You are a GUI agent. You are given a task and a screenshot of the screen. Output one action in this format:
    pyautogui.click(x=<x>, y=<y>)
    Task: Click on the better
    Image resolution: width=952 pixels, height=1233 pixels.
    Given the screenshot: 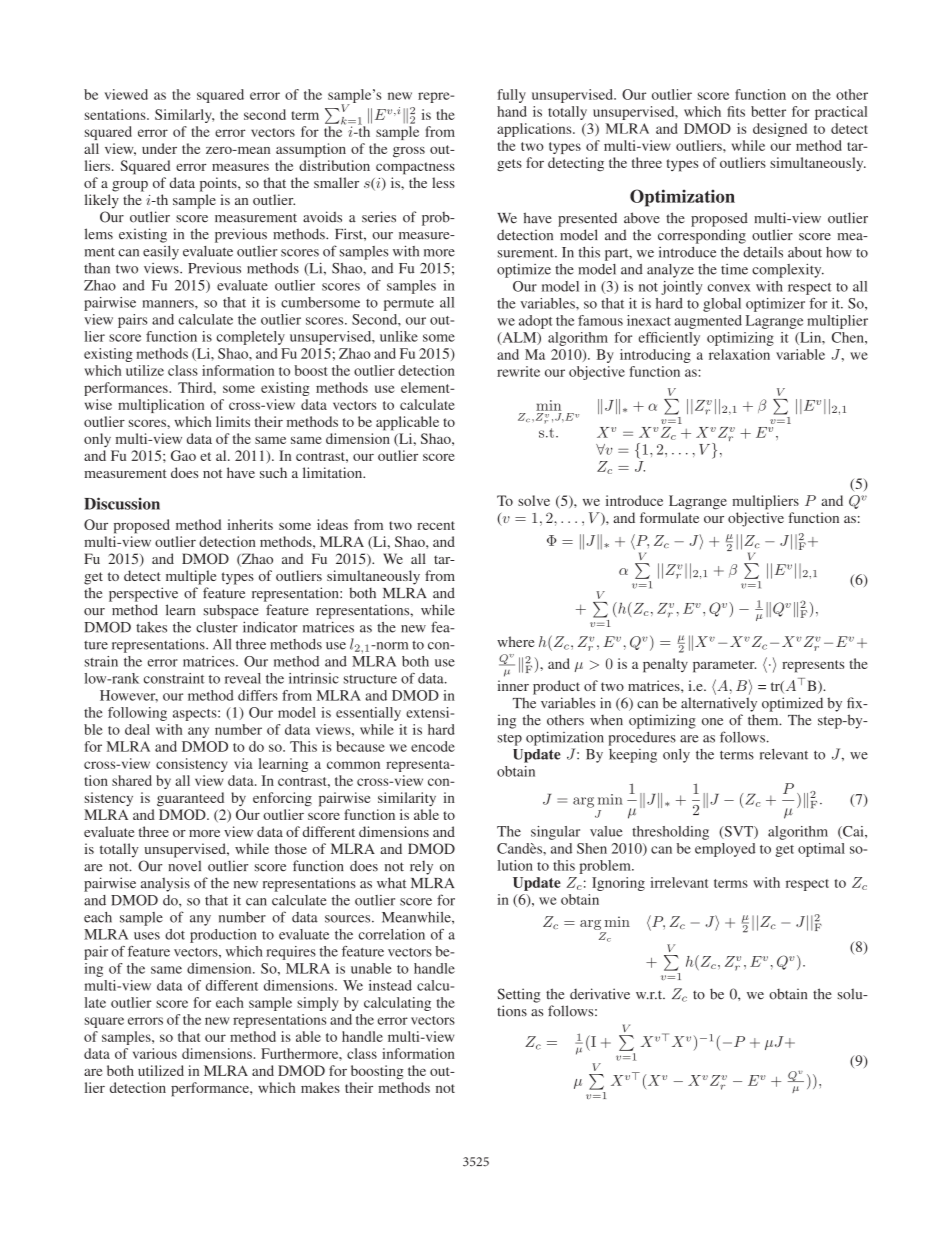 What is the action you would take?
    pyautogui.click(x=768, y=111)
